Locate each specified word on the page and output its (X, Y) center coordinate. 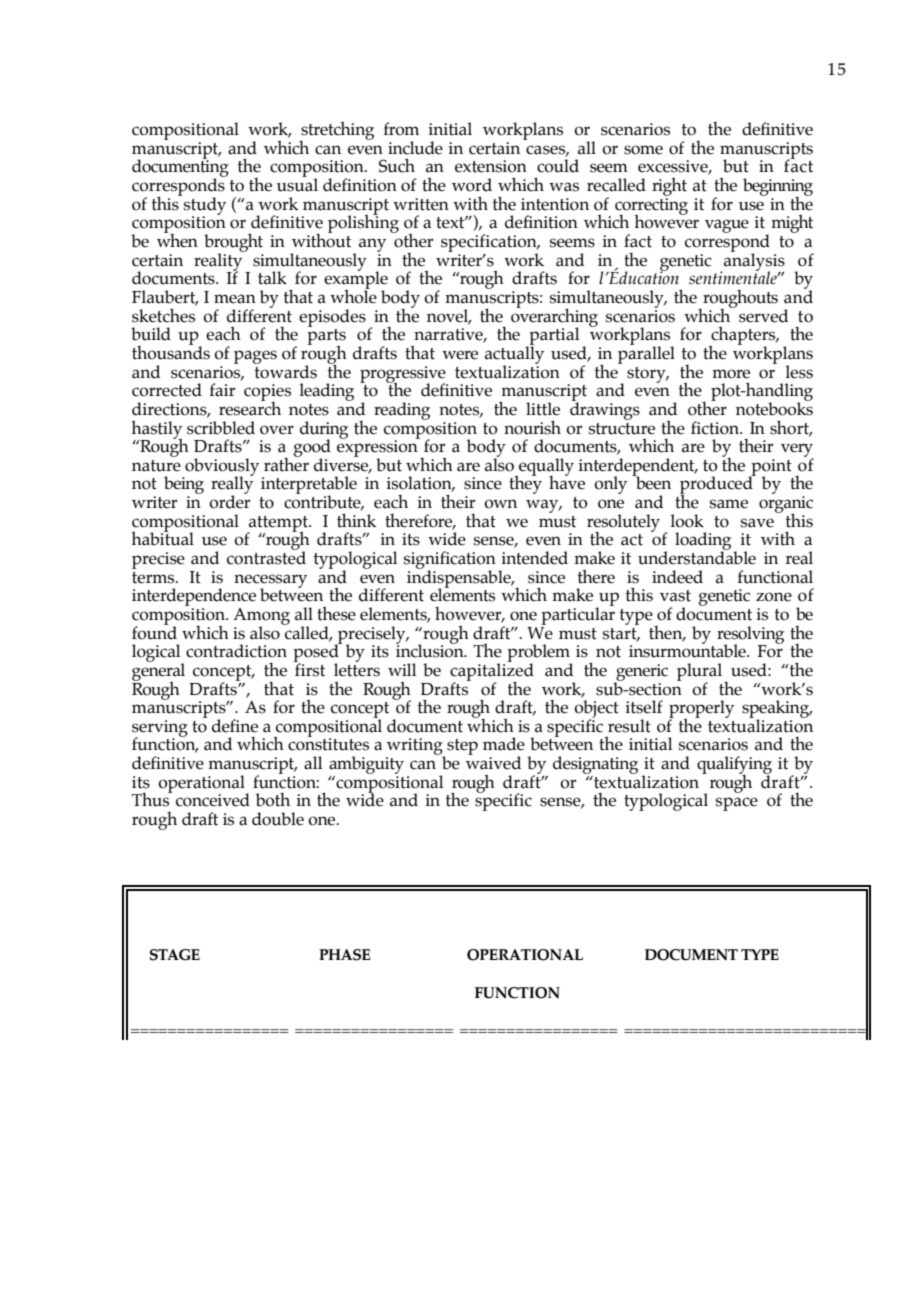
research (250, 407)
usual (297, 184)
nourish (532, 427)
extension (491, 166)
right (669, 187)
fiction (716, 428)
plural (699, 673)
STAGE (175, 955)
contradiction (236, 651)
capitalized (492, 672)
